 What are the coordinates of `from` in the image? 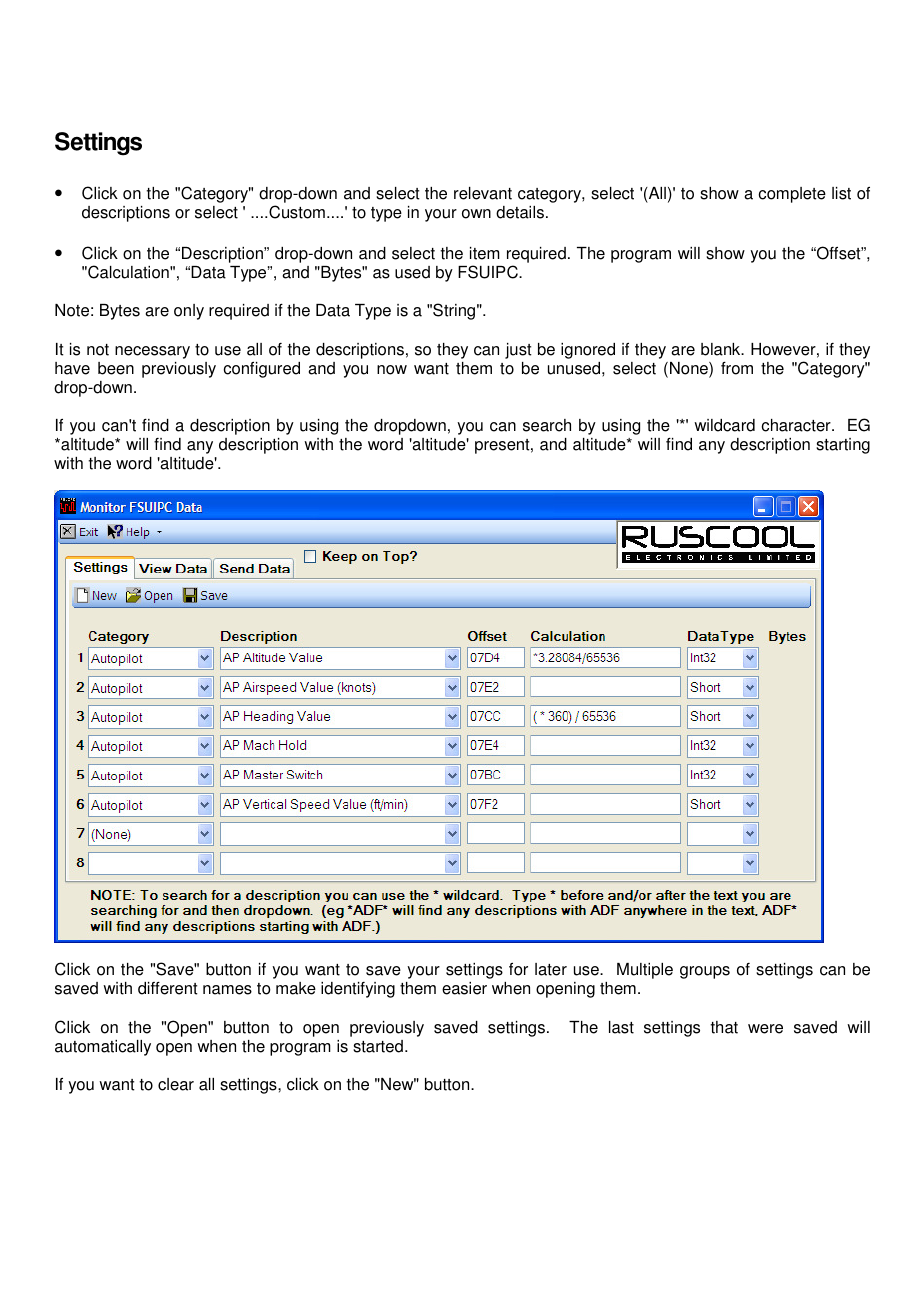 It's located at (737, 368).
